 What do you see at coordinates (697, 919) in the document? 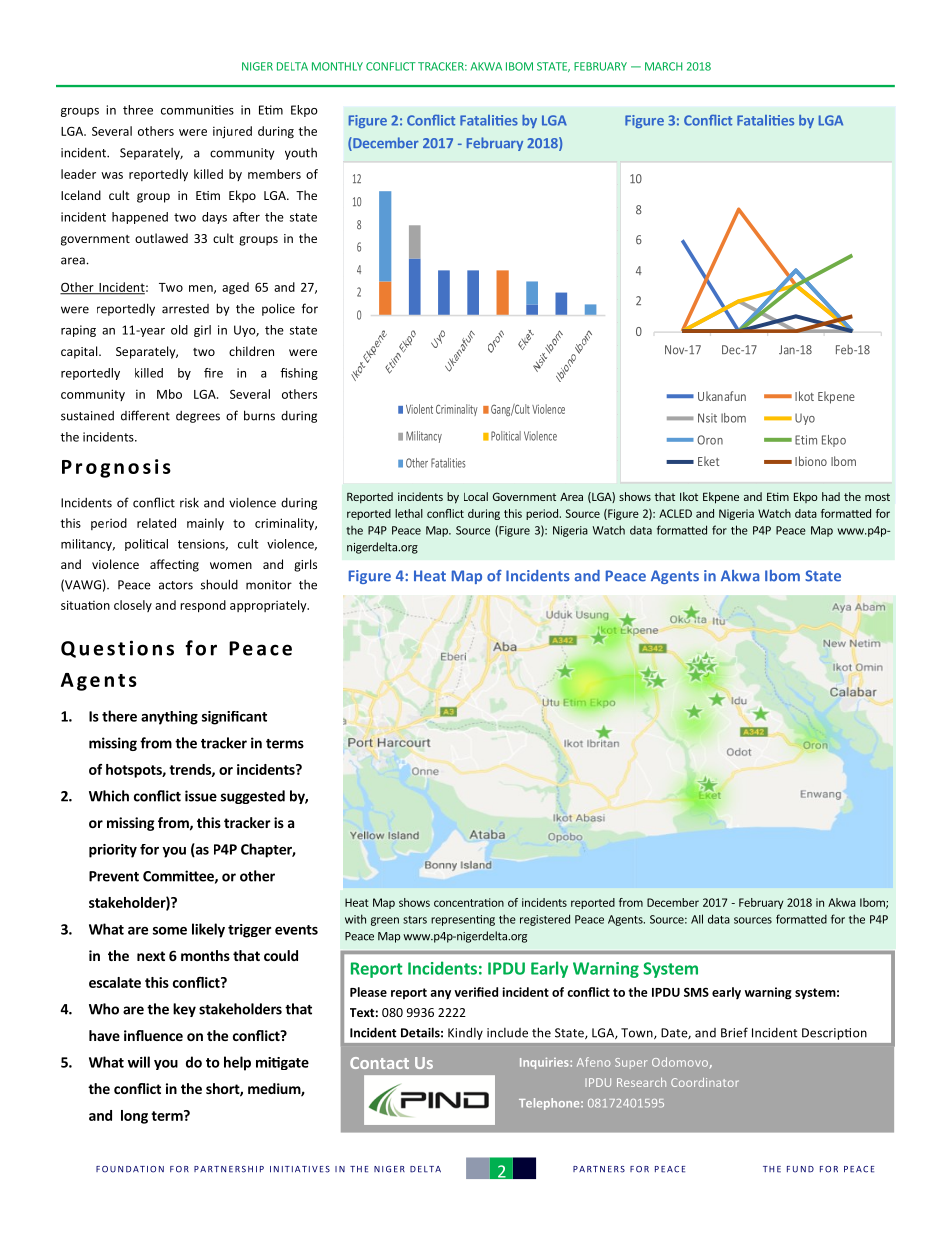
I see `All` at bounding box center [697, 919].
